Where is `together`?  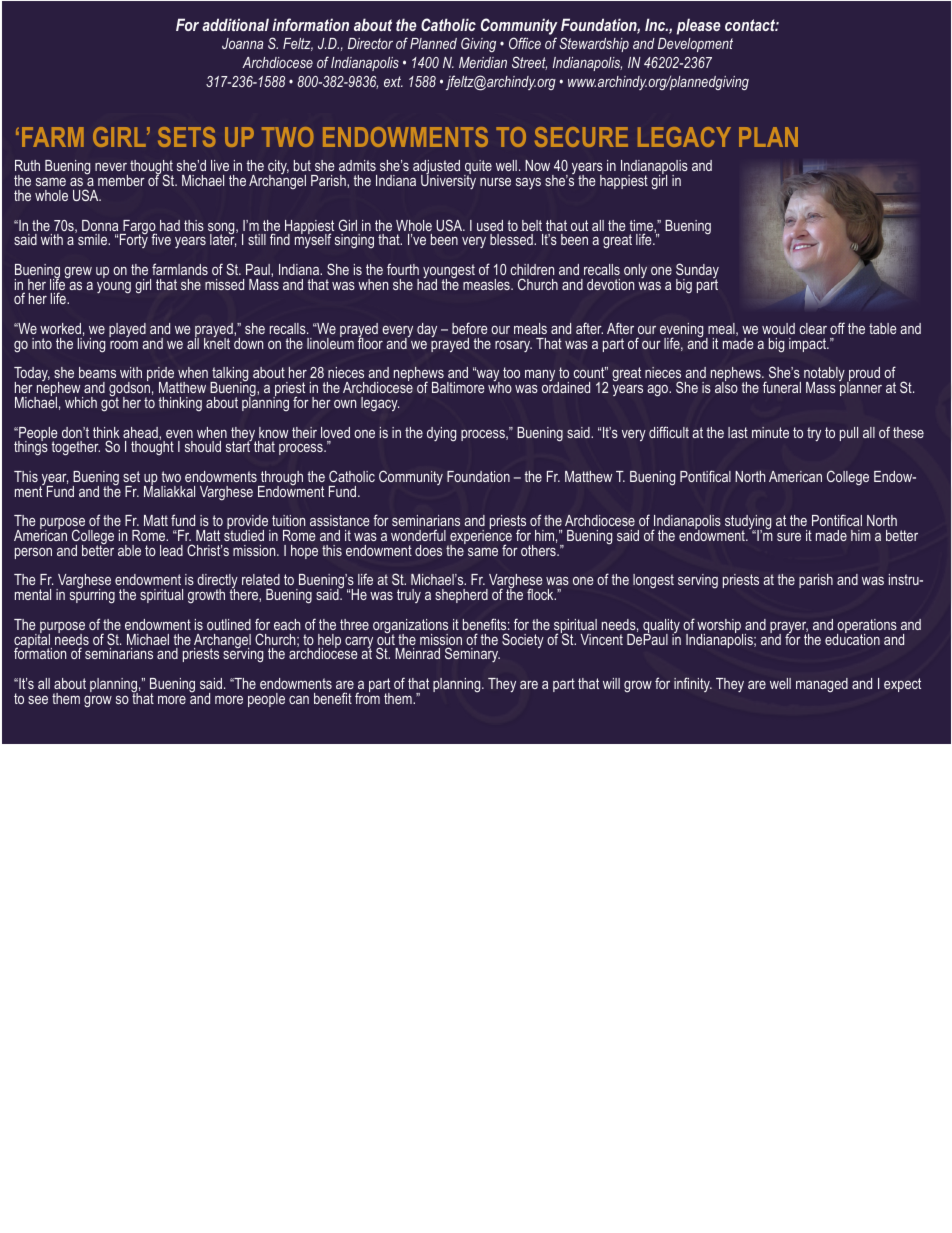 together is located at coordinates (75, 448).
